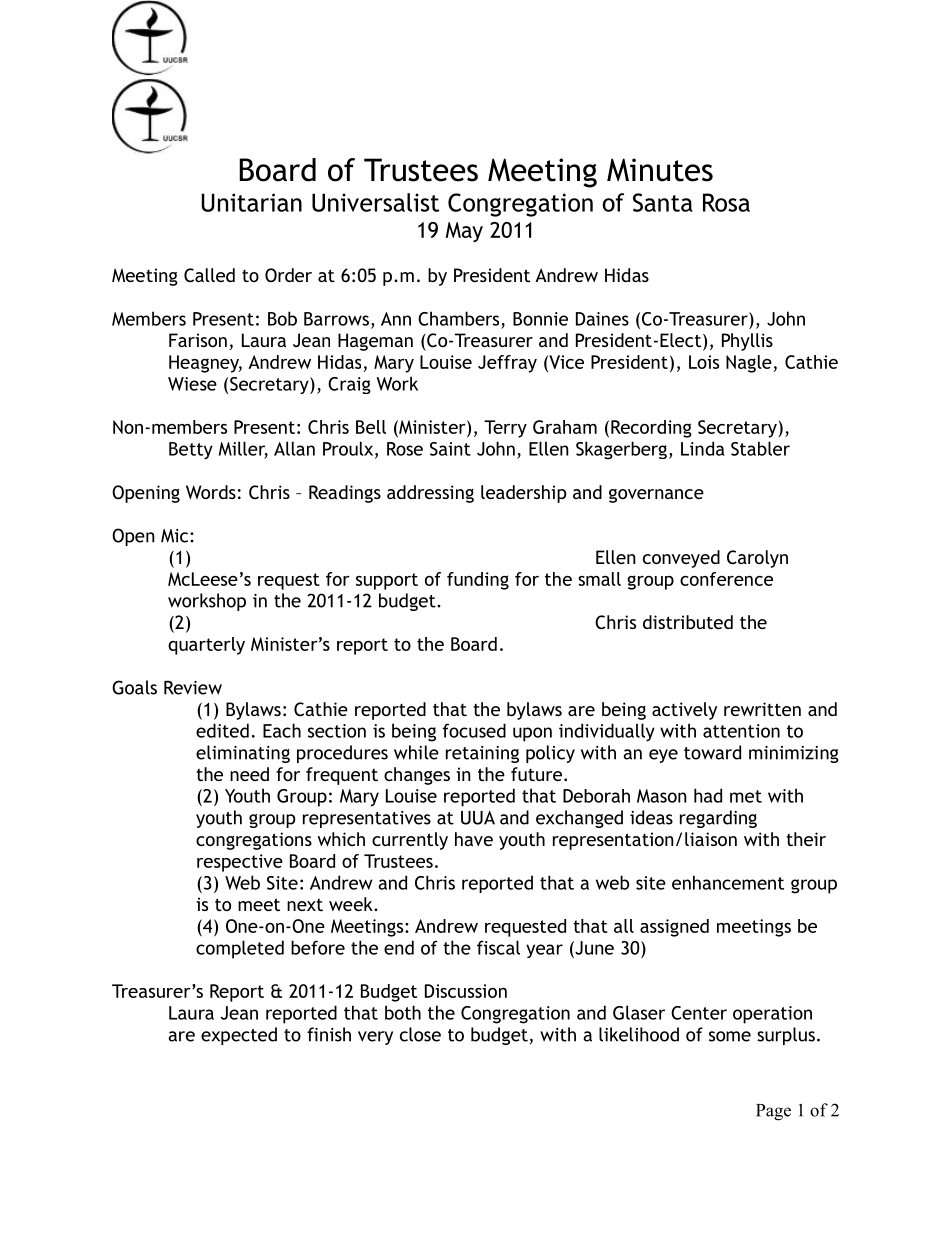 The image size is (952, 1233). Describe the element at coordinates (703, 448) in the page. I see `Linda` at that location.
